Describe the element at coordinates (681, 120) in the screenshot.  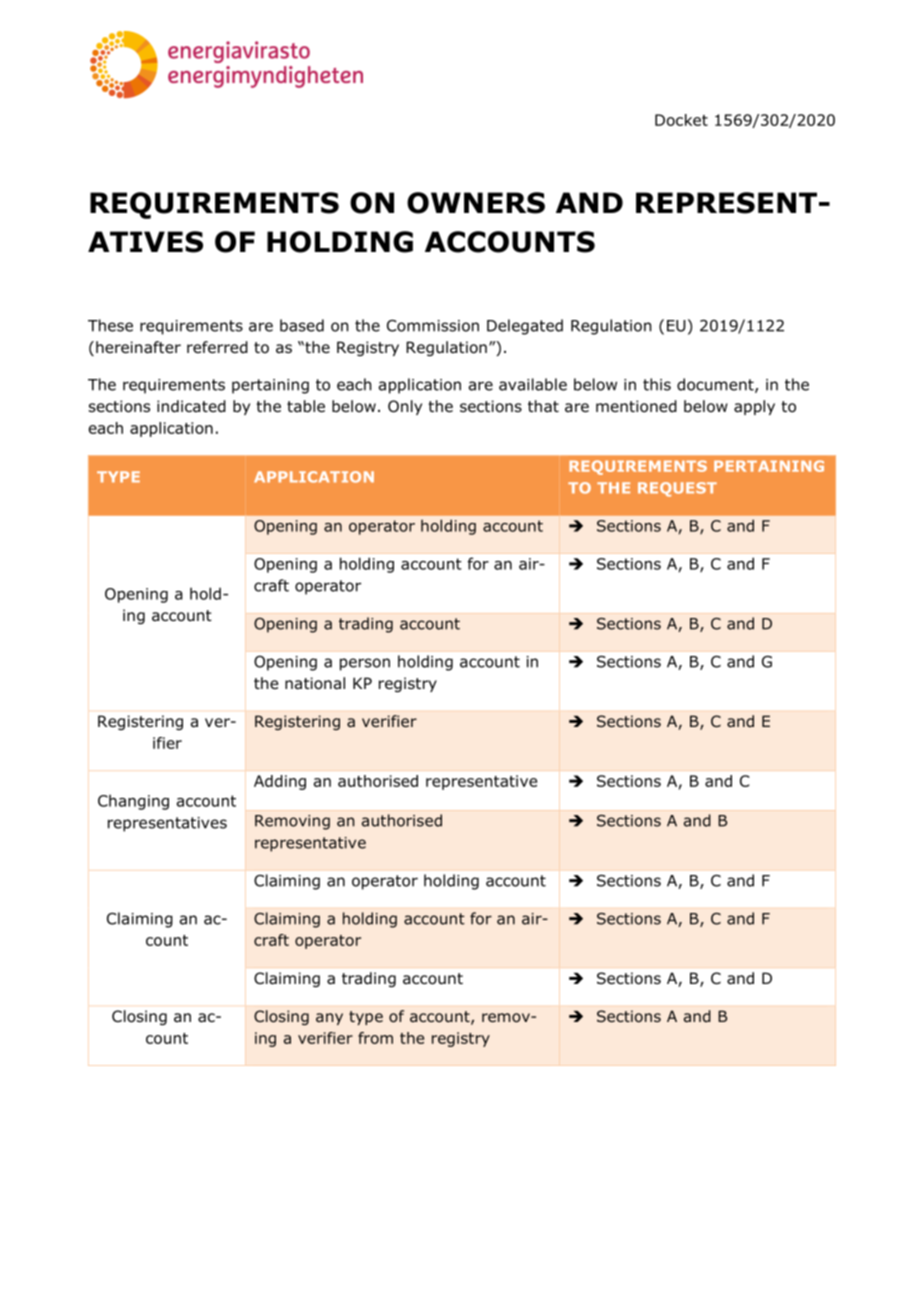
I see `Docket` at that location.
